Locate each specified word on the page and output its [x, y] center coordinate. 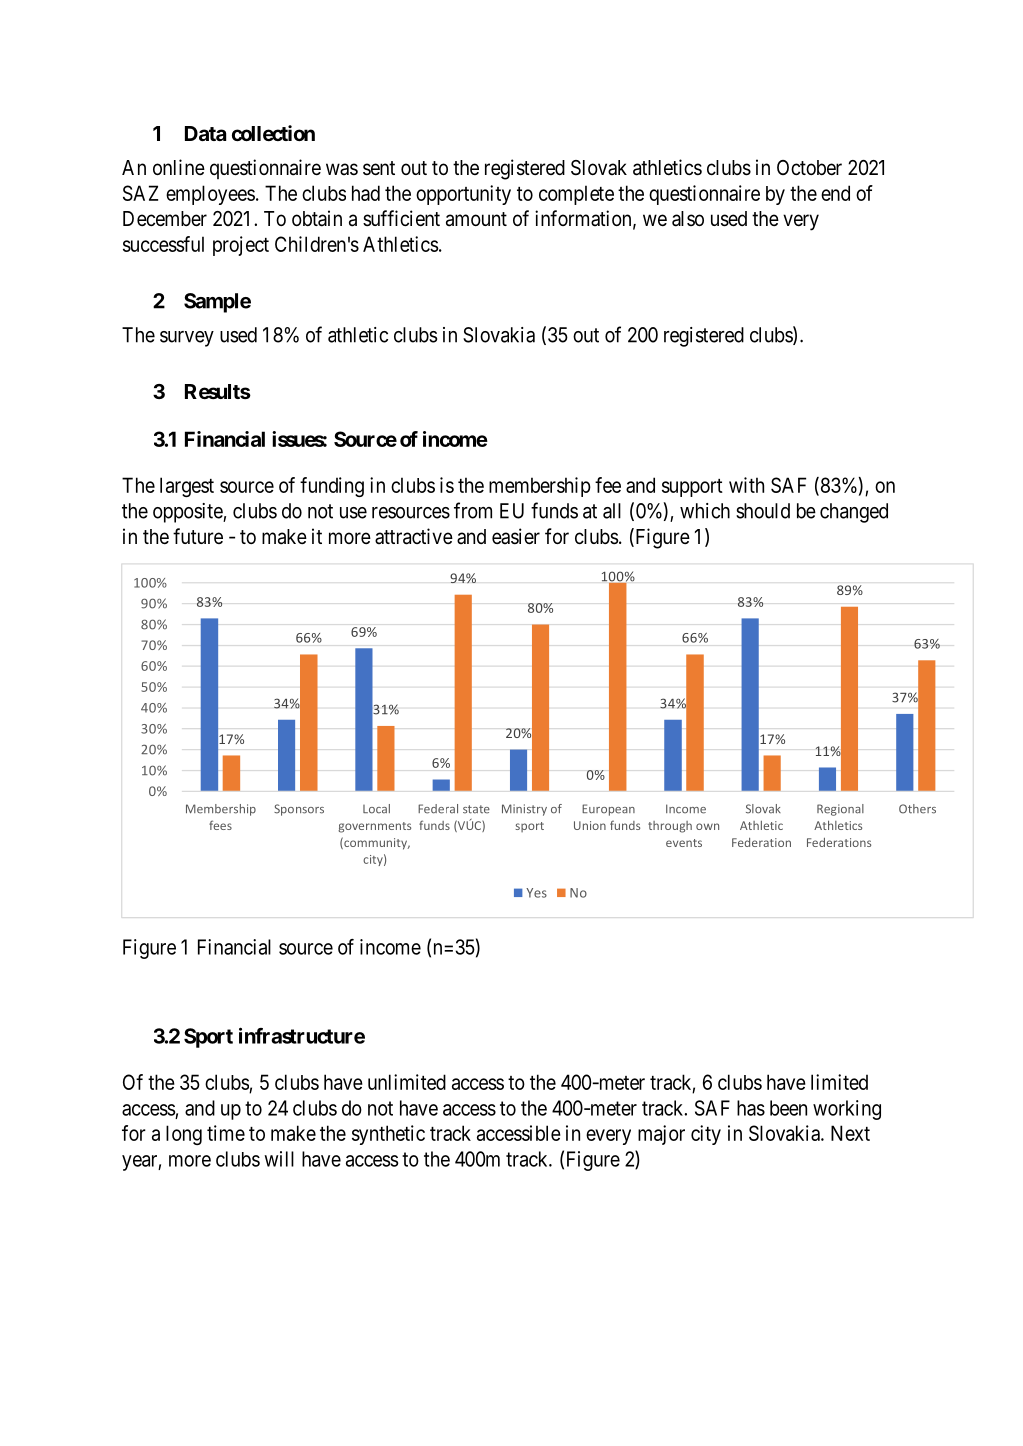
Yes [536, 893]
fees [220, 825]
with [746, 485]
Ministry [524, 810]
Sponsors [299, 810]
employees [210, 195]
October [809, 167]
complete [576, 195]
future [198, 536]
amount [476, 219]
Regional [840, 810]
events [684, 843]
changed [854, 513]
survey [187, 339]
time [226, 1133]
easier [516, 536]
